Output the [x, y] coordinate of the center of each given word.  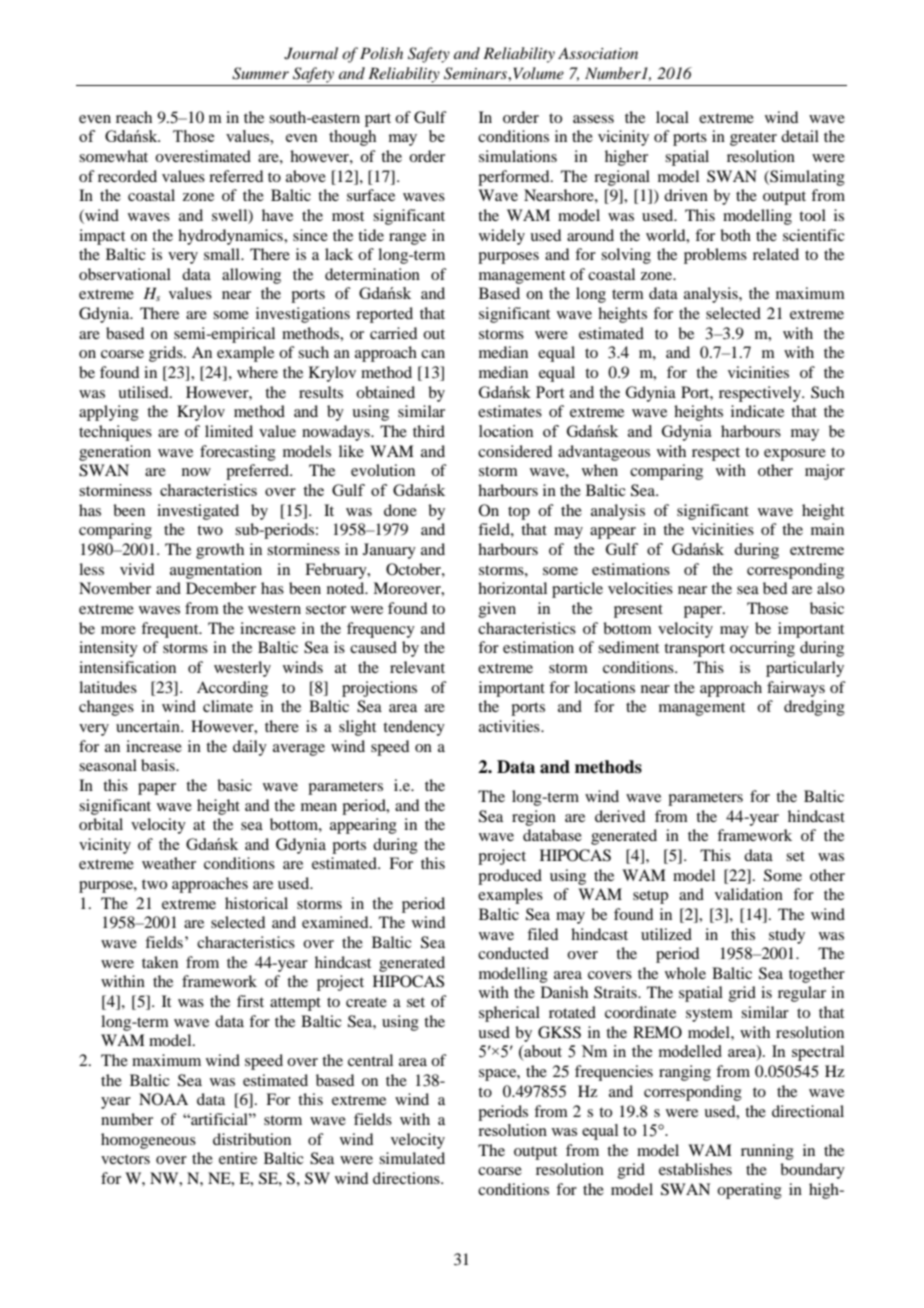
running [767, 1152]
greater [753, 139]
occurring [762, 649]
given [497, 610]
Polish [381, 53]
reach [134, 117]
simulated [412, 1158]
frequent [171, 630]
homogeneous [148, 1141]
